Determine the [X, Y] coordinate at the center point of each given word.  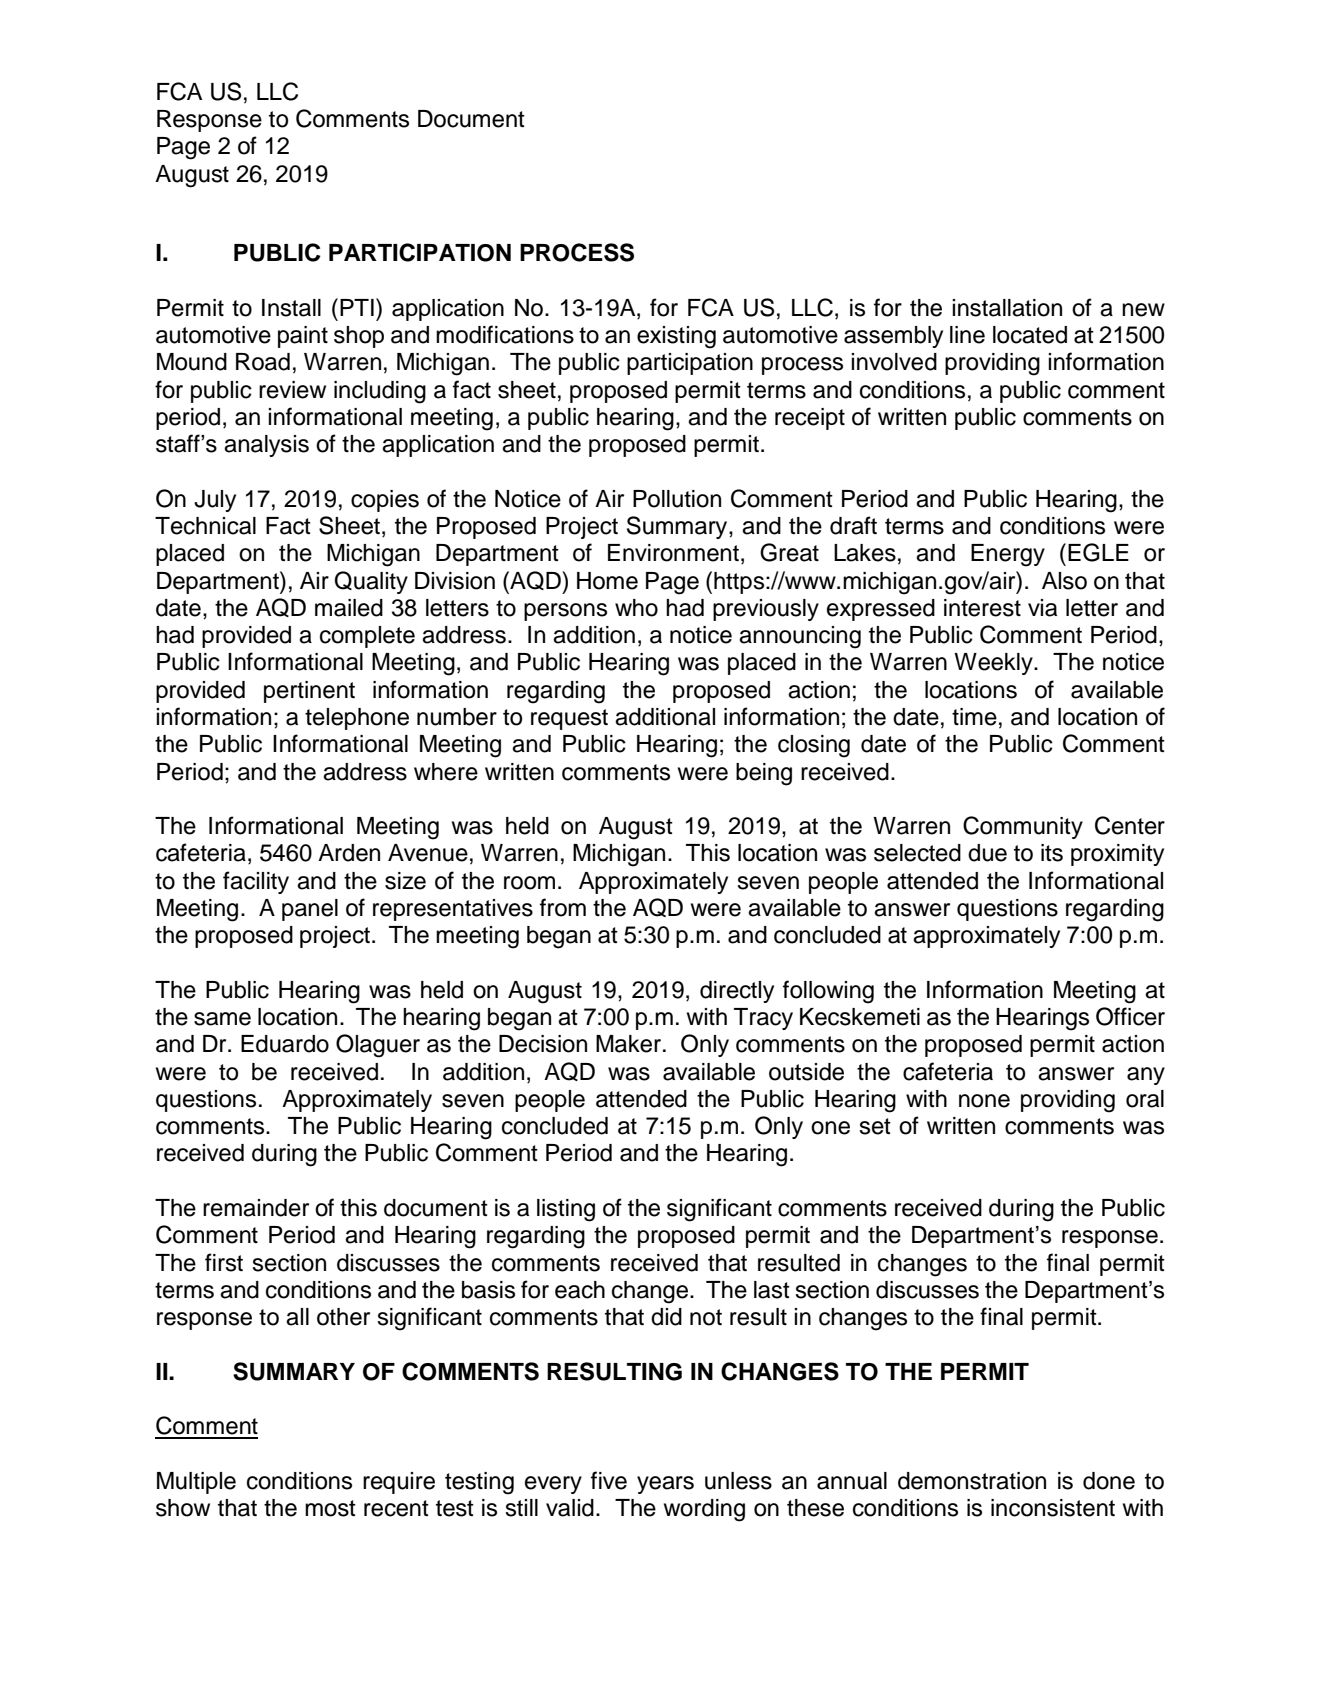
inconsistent [1053, 1508]
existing [676, 337]
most [330, 1508]
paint [303, 337]
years [665, 1485]
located [1030, 335]
